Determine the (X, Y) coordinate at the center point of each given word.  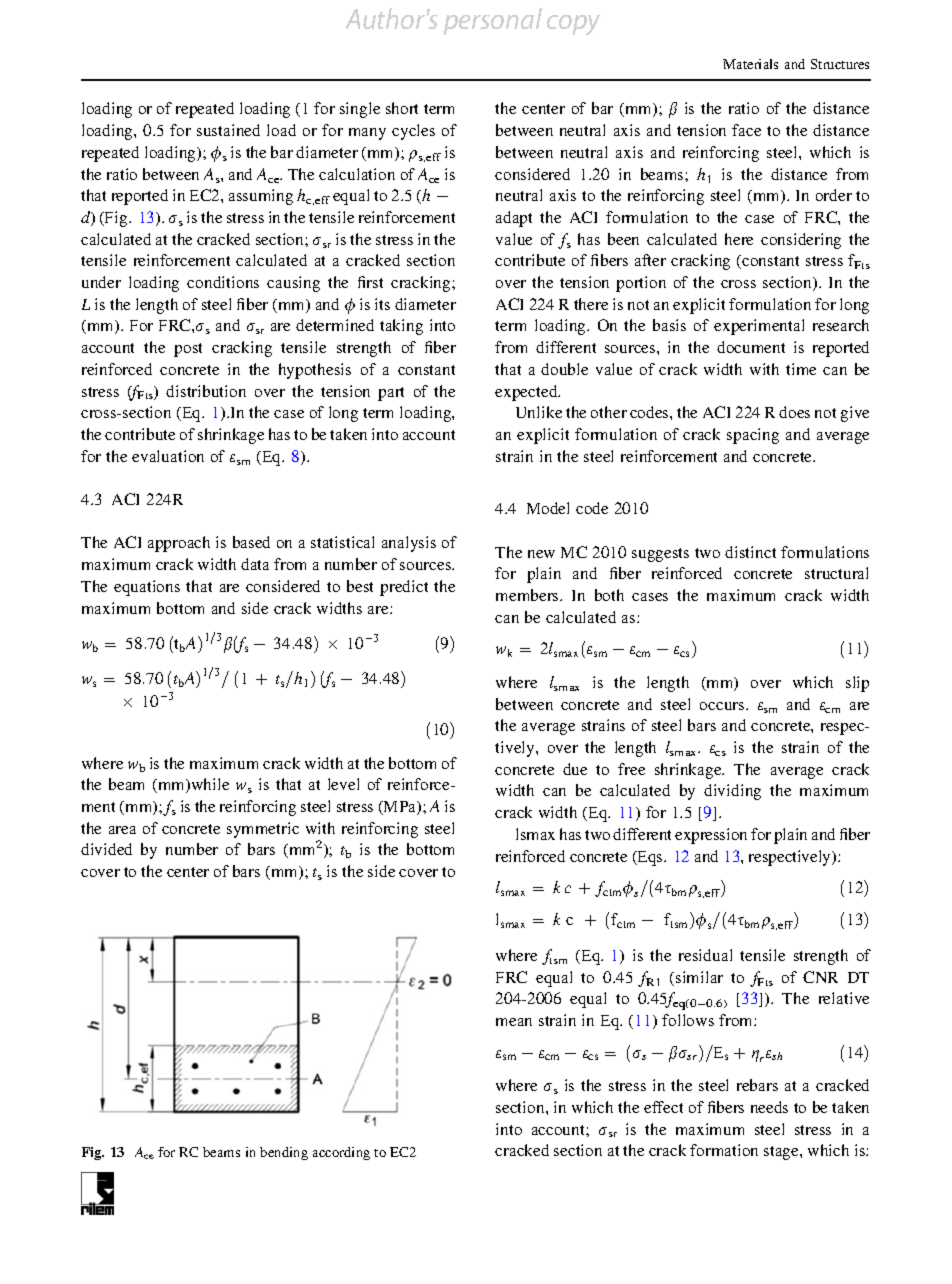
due (575, 769)
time (801, 369)
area (122, 830)
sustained (228, 130)
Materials (750, 64)
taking (401, 327)
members (528, 595)
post (188, 350)
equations (147, 588)
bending (284, 1153)
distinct (750, 552)
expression (711, 836)
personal (493, 21)
